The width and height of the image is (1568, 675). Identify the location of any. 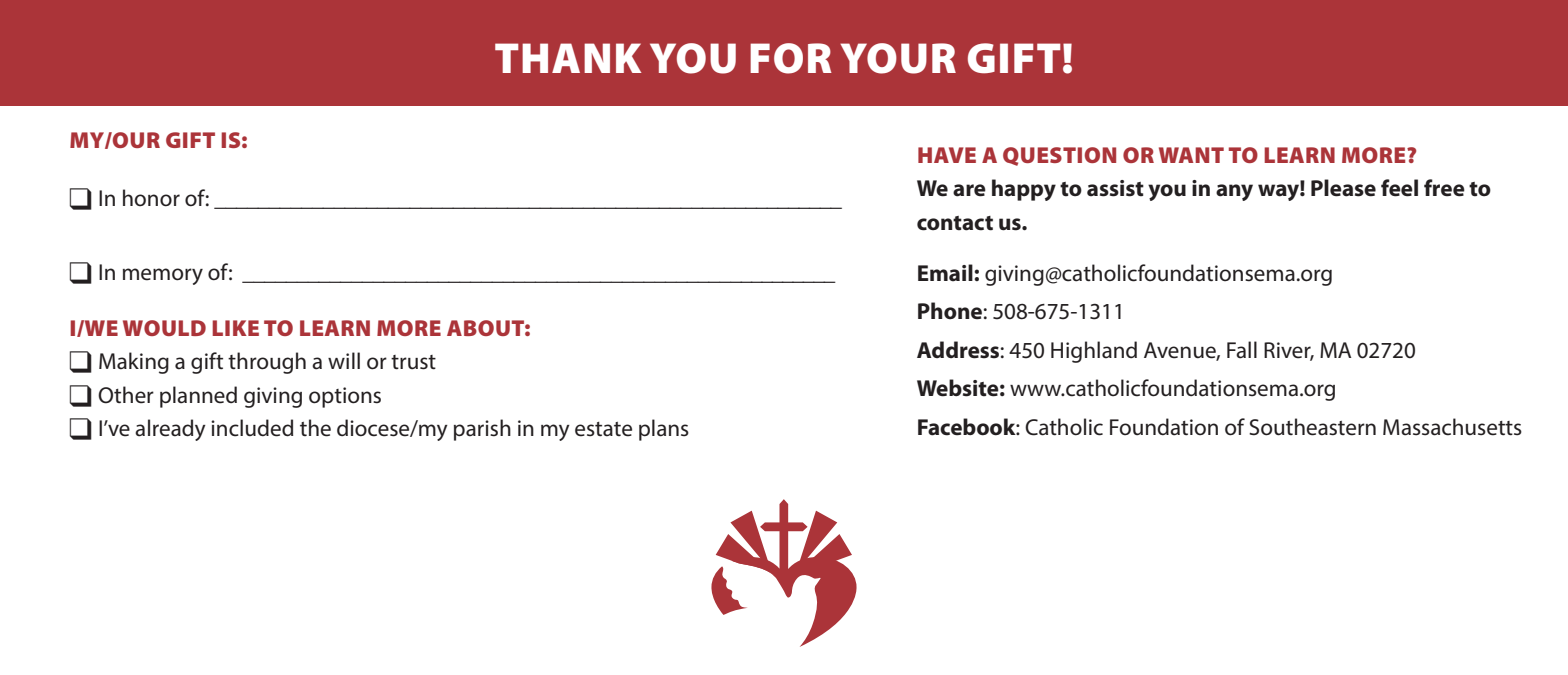
(1234, 192).
